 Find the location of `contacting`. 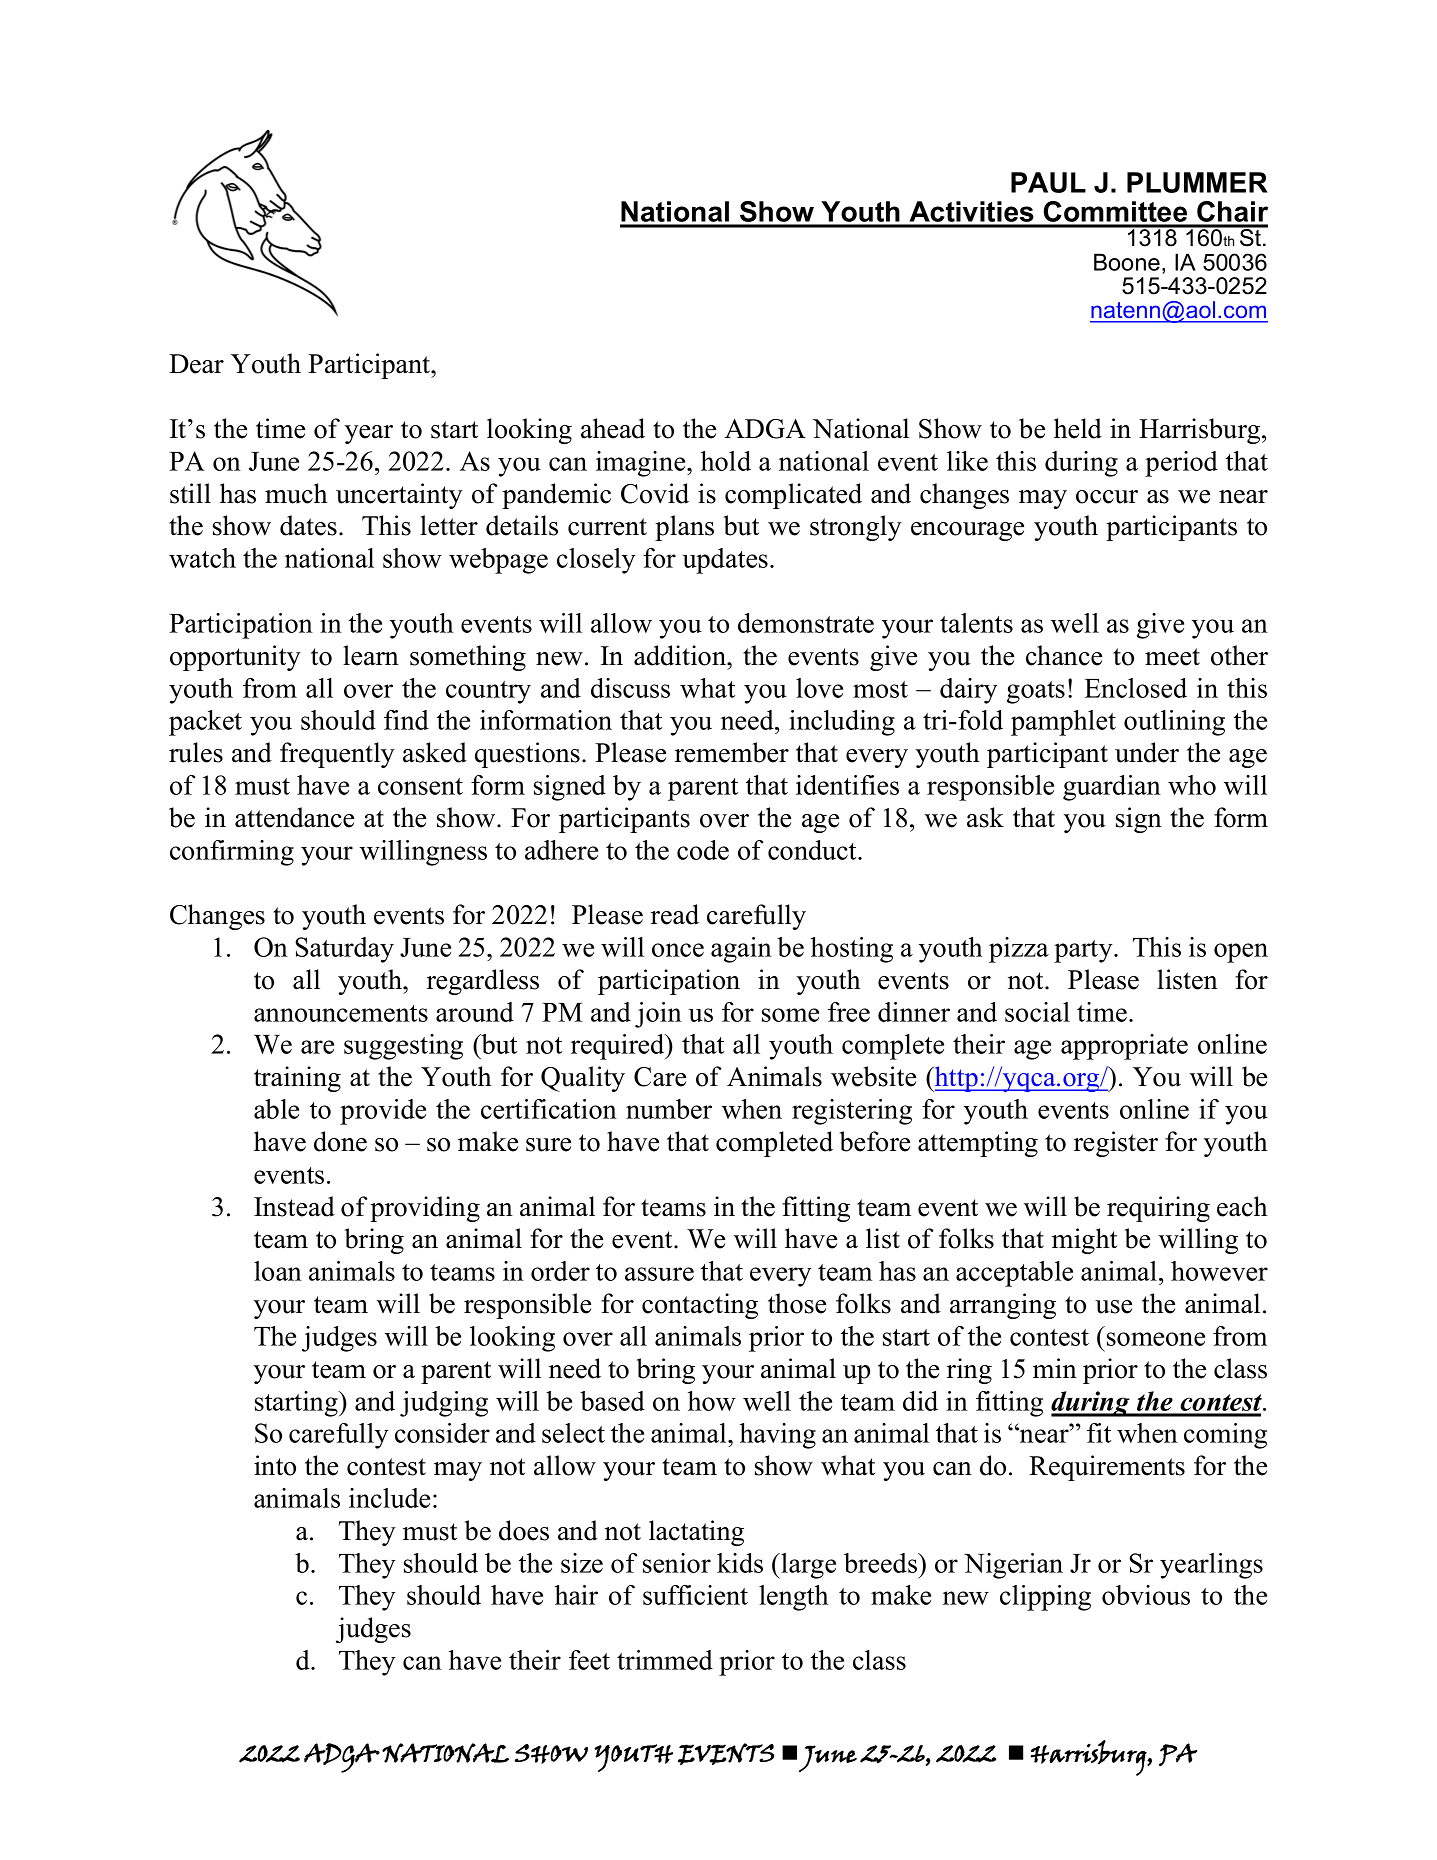

contacting is located at coordinates (700, 1306).
